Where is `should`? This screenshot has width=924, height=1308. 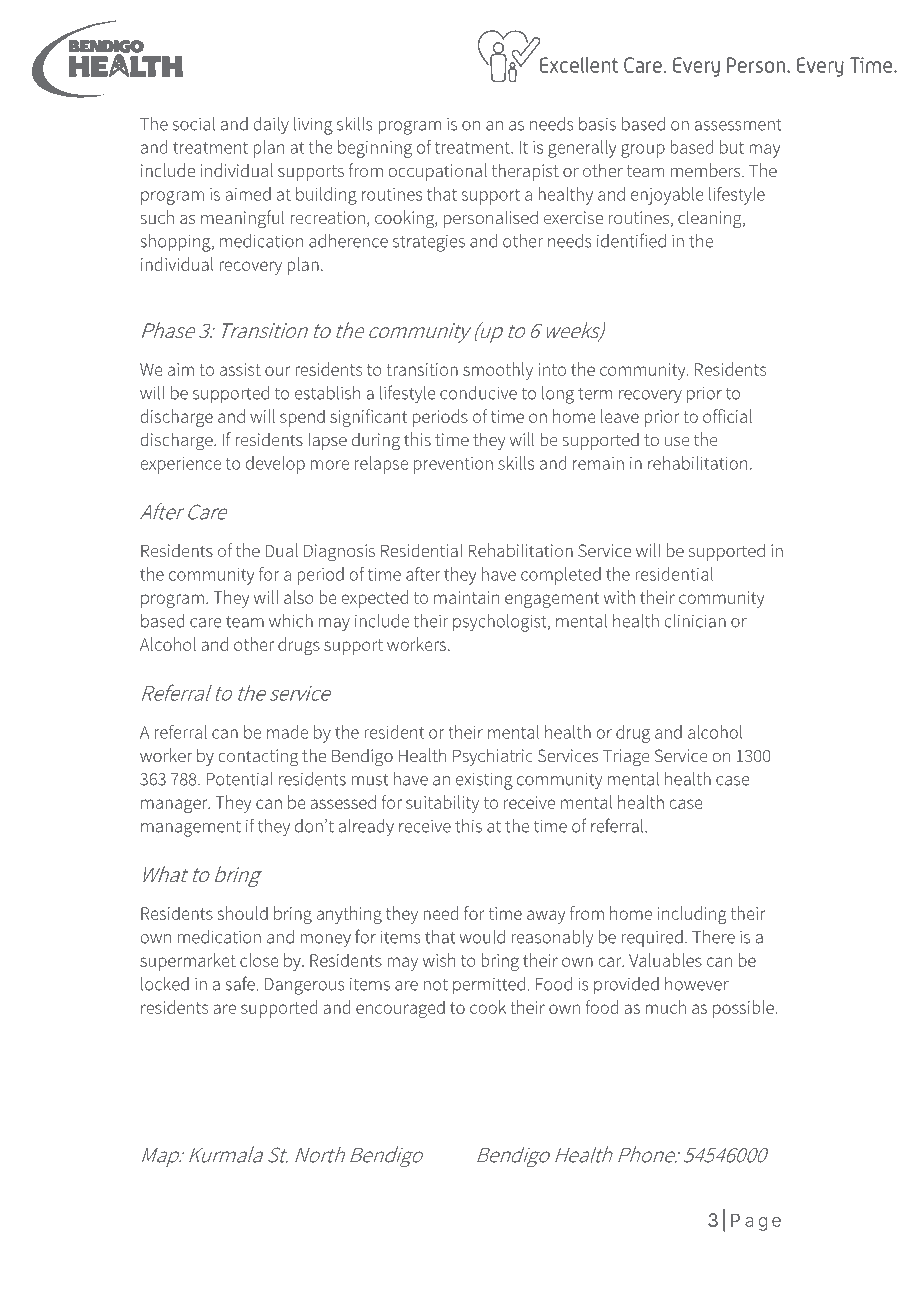 should is located at coordinates (243, 913).
